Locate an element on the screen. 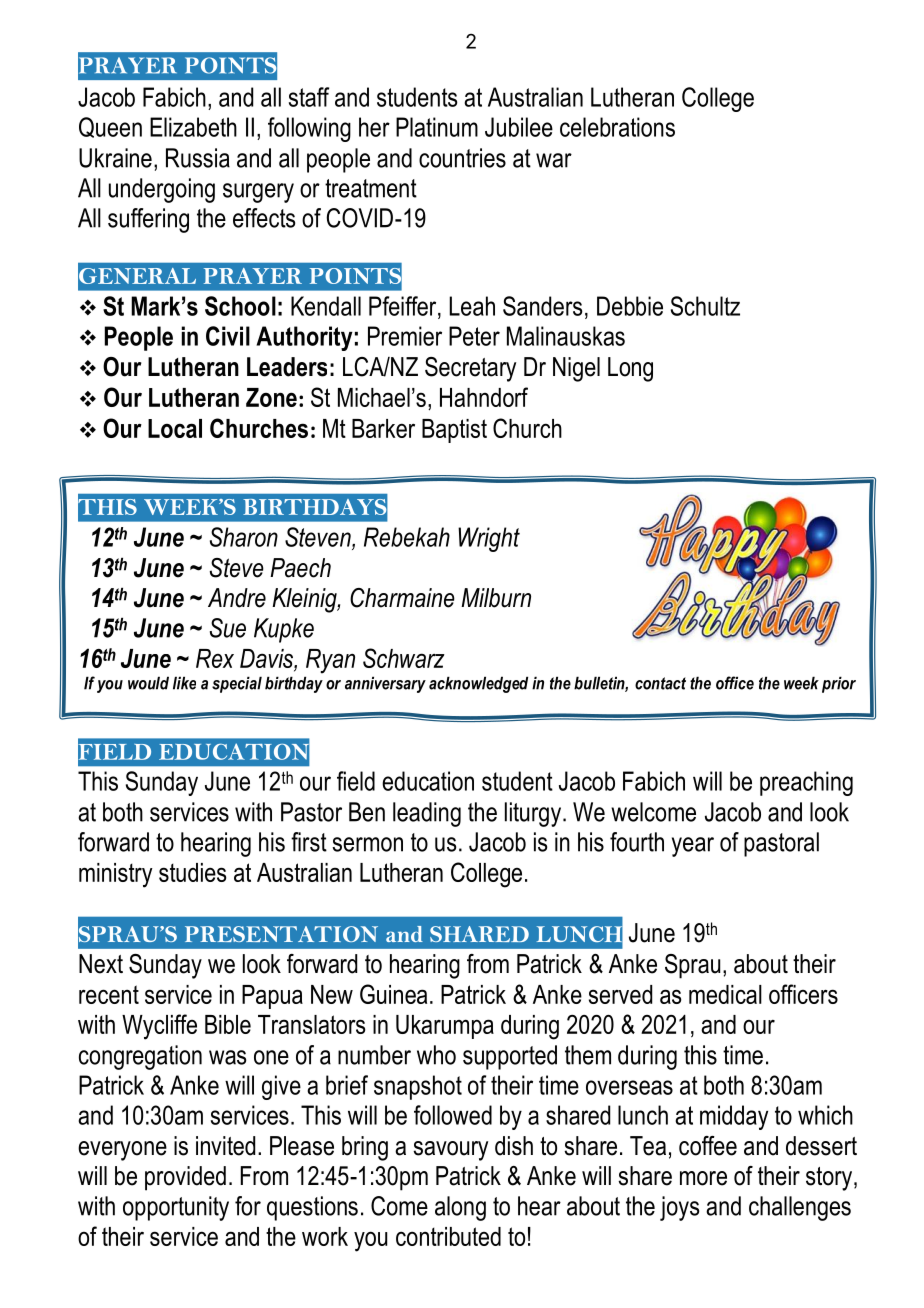 The width and height of the screenshot is (924, 1308). opportunity is located at coordinates (176, 1208).
